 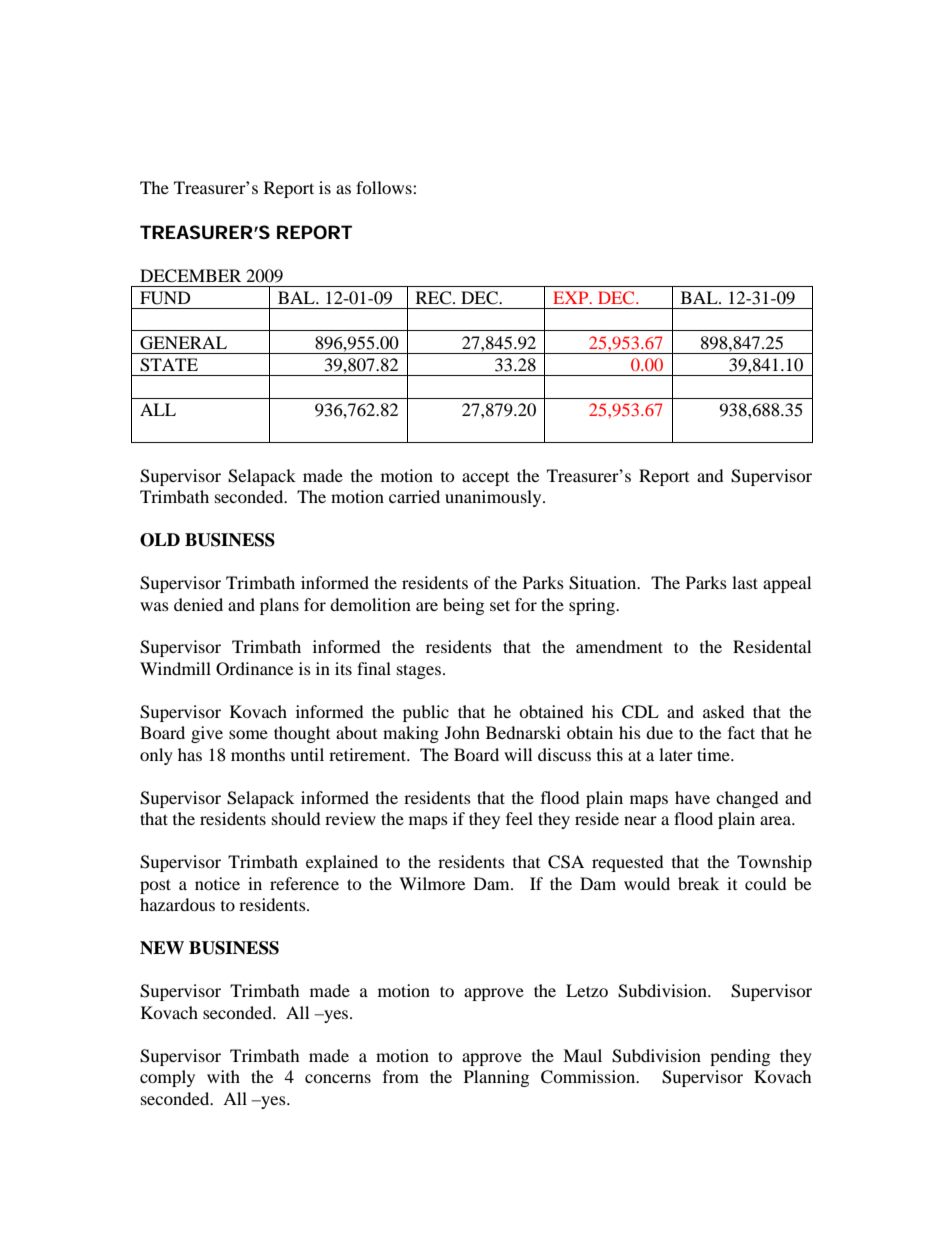 I want to click on notice, so click(x=217, y=883).
